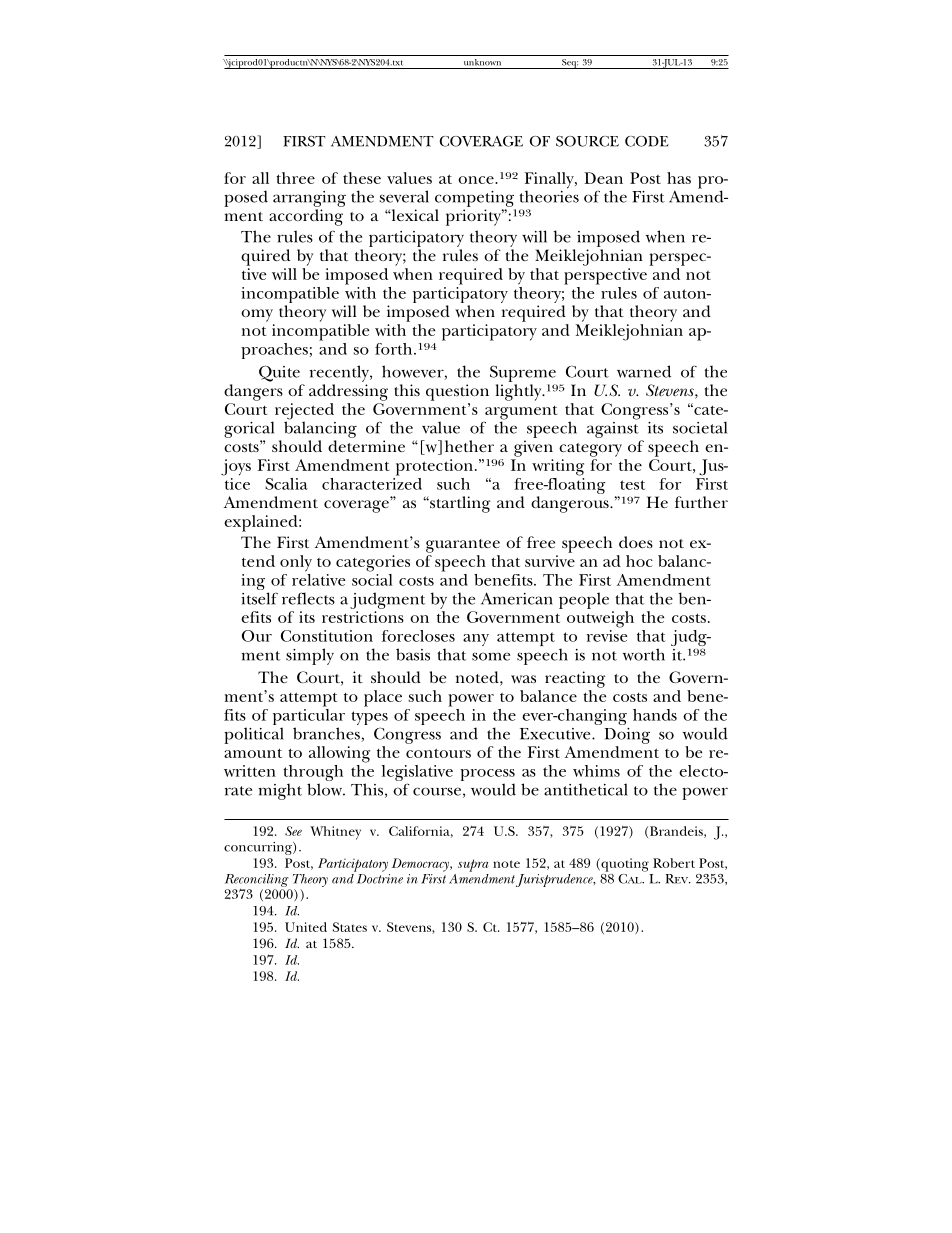  Describe the element at coordinates (295, 178) in the screenshot. I see `three` at that location.
